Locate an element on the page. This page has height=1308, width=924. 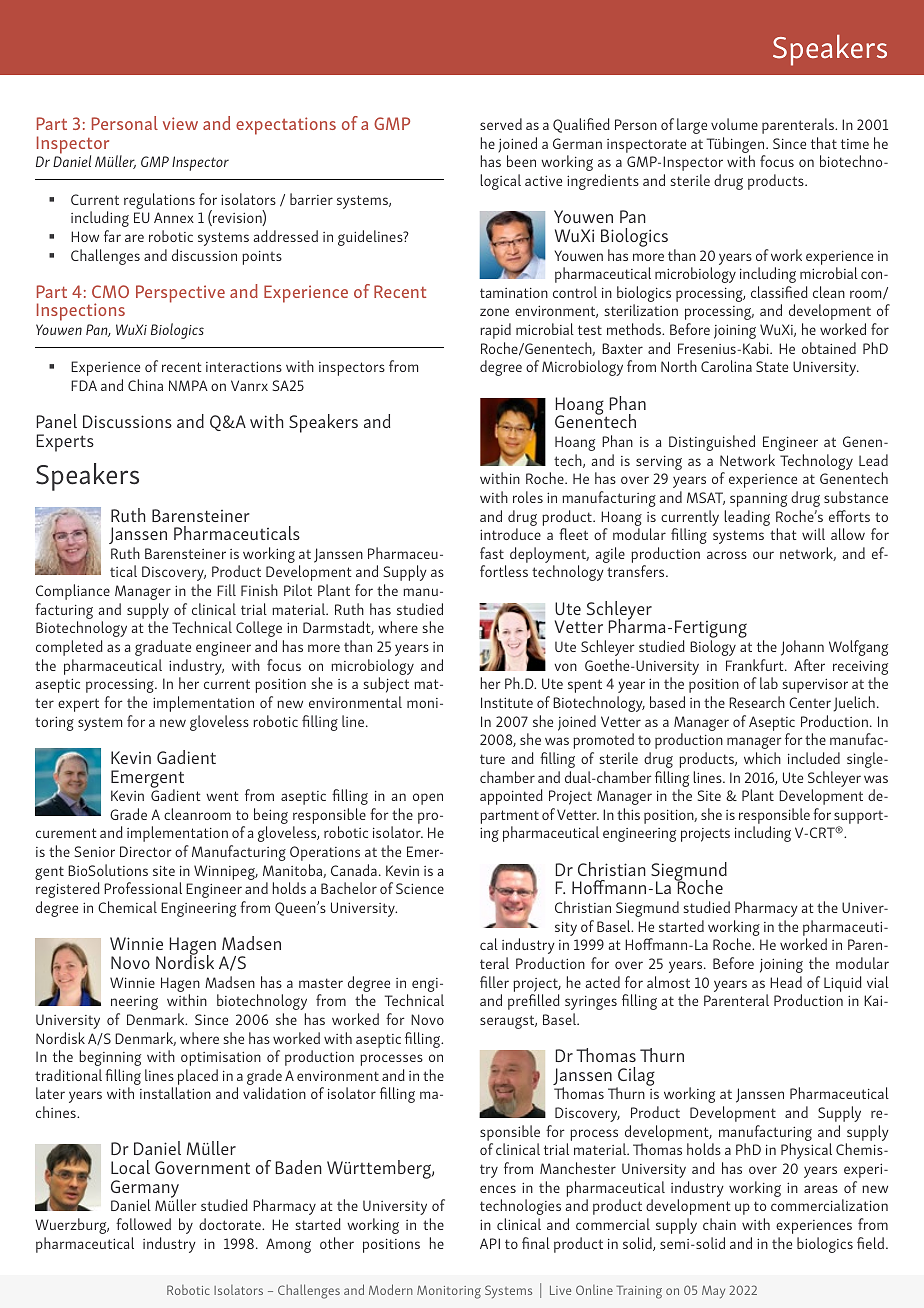
Institute is located at coordinates (507, 702).
